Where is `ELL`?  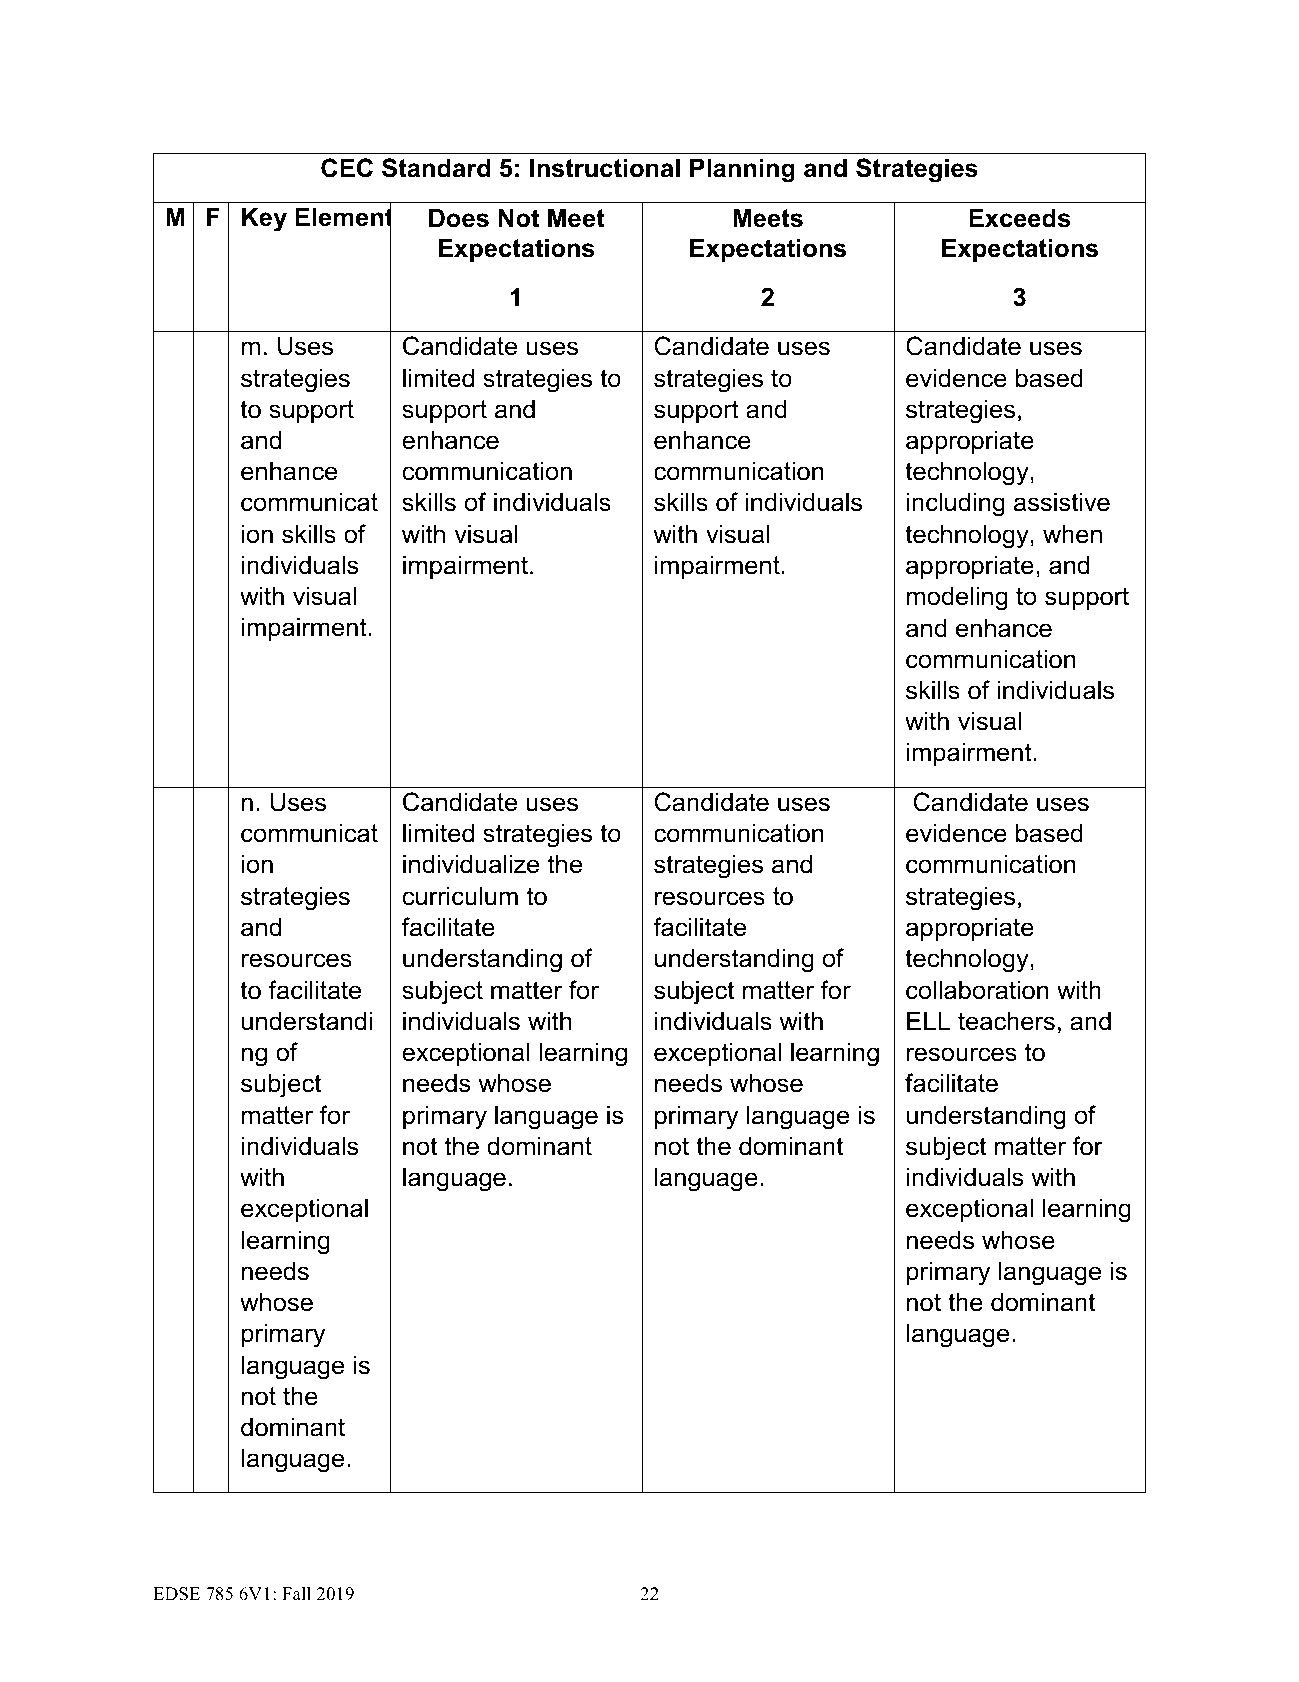 ELL is located at coordinates (928, 1020).
